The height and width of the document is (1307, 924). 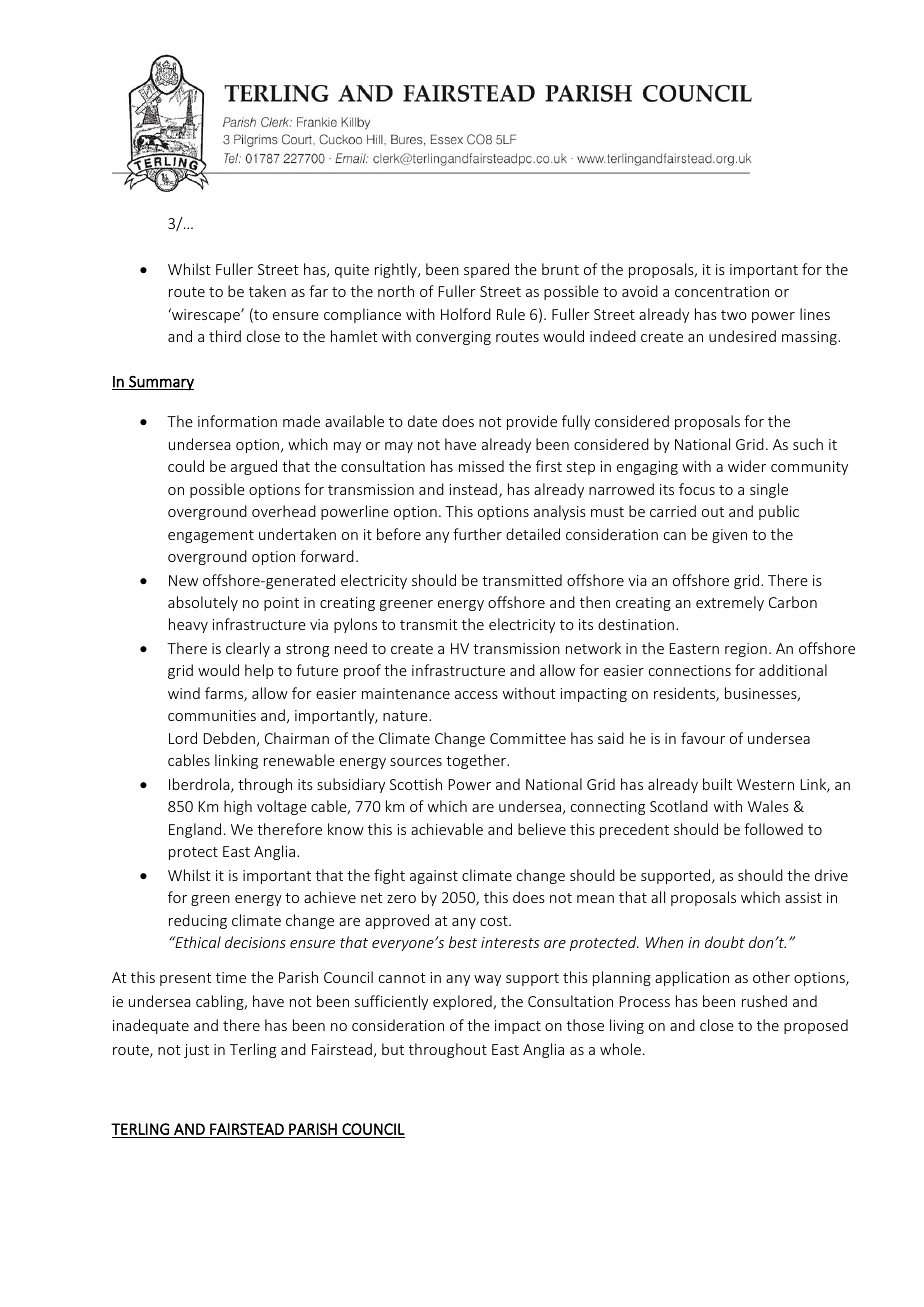 I want to click on spared, so click(x=486, y=270).
